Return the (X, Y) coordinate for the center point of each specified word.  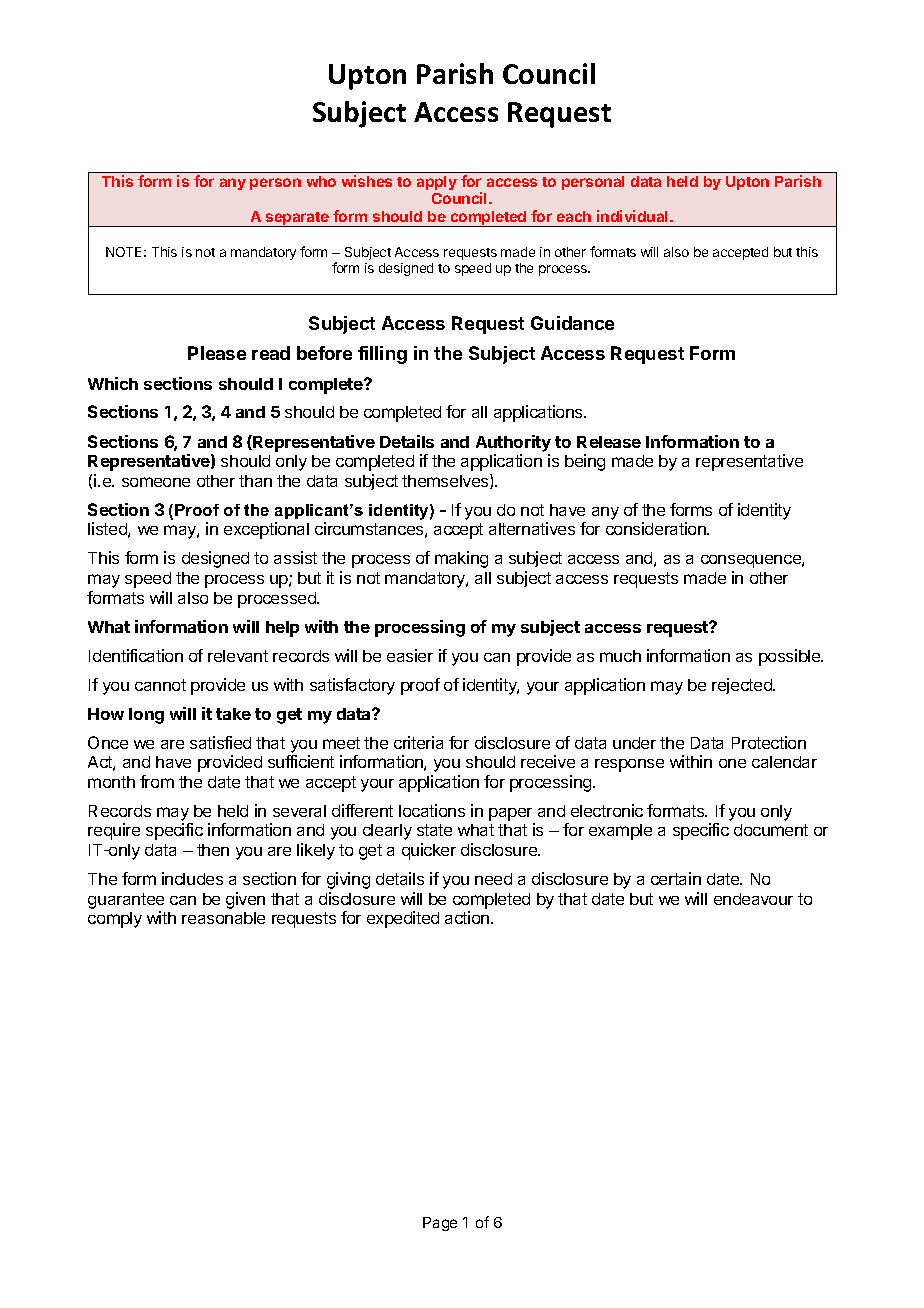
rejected (743, 686)
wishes (367, 181)
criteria (418, 742)
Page (440, 1224)
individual (634, 216)
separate (297, 219)
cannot (160, 685)
